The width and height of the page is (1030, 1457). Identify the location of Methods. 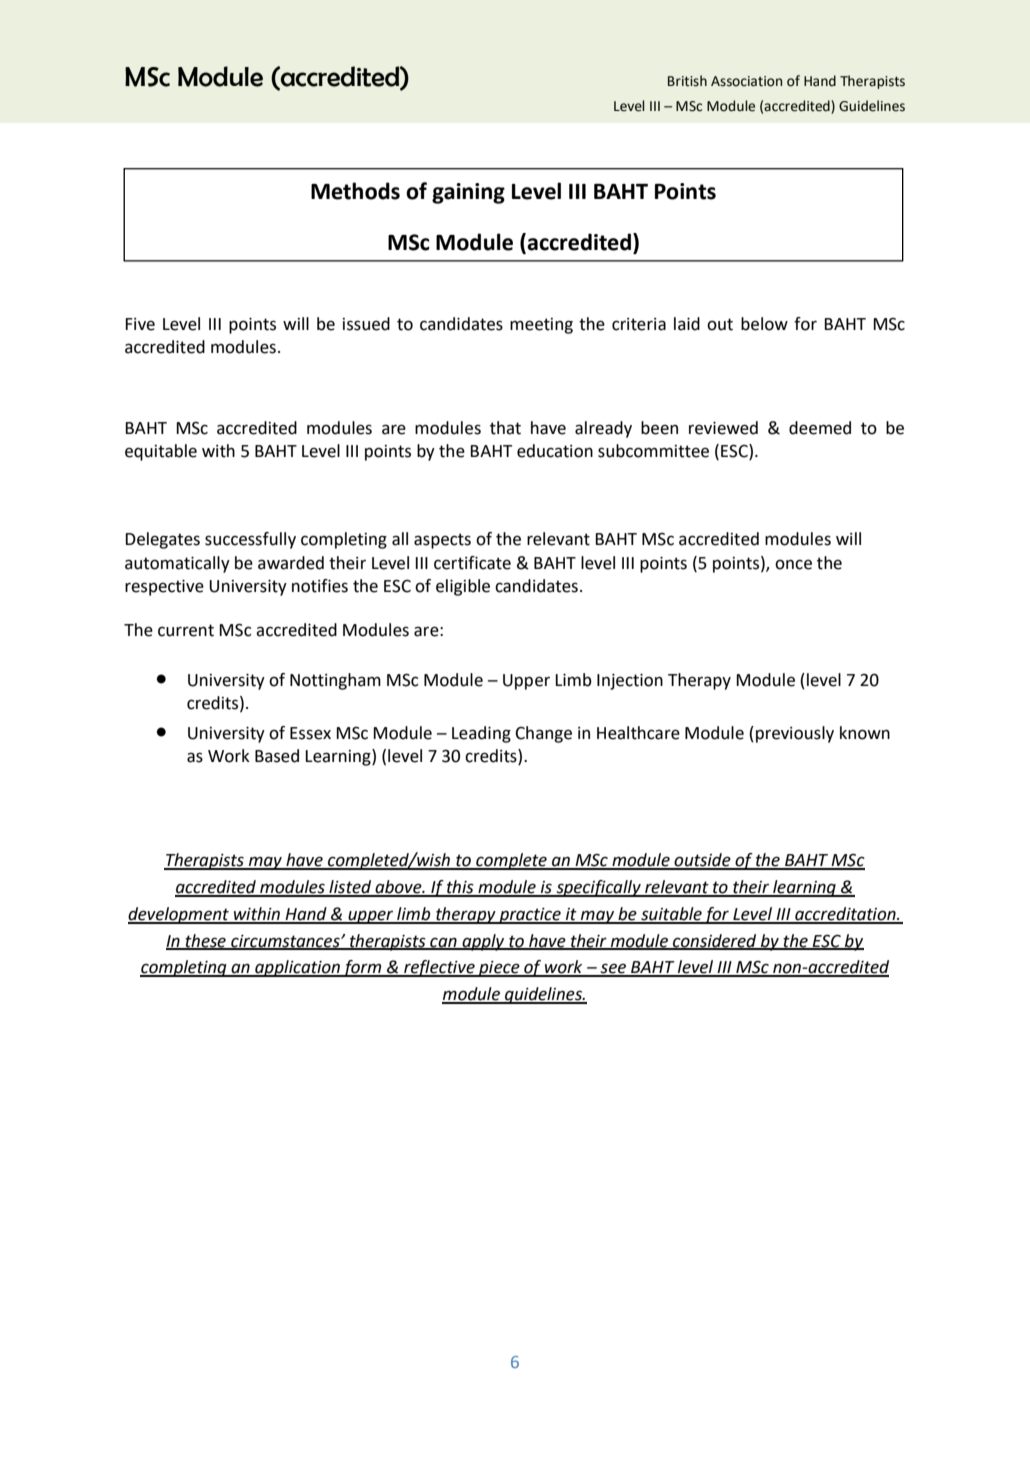
(355, 191).
